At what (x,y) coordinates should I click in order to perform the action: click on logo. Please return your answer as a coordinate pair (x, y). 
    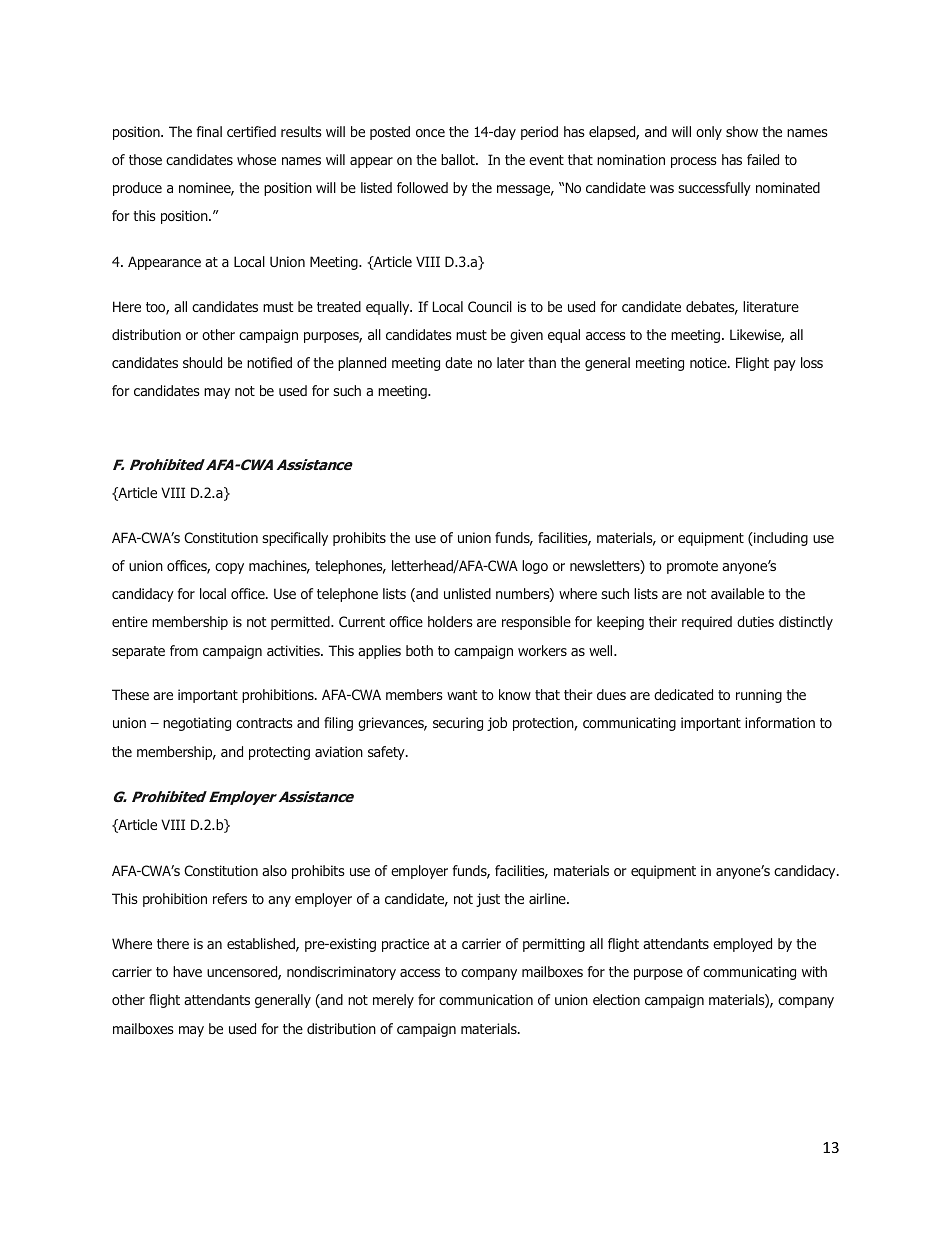
    Looking at the image, I should click on (535, 567).
